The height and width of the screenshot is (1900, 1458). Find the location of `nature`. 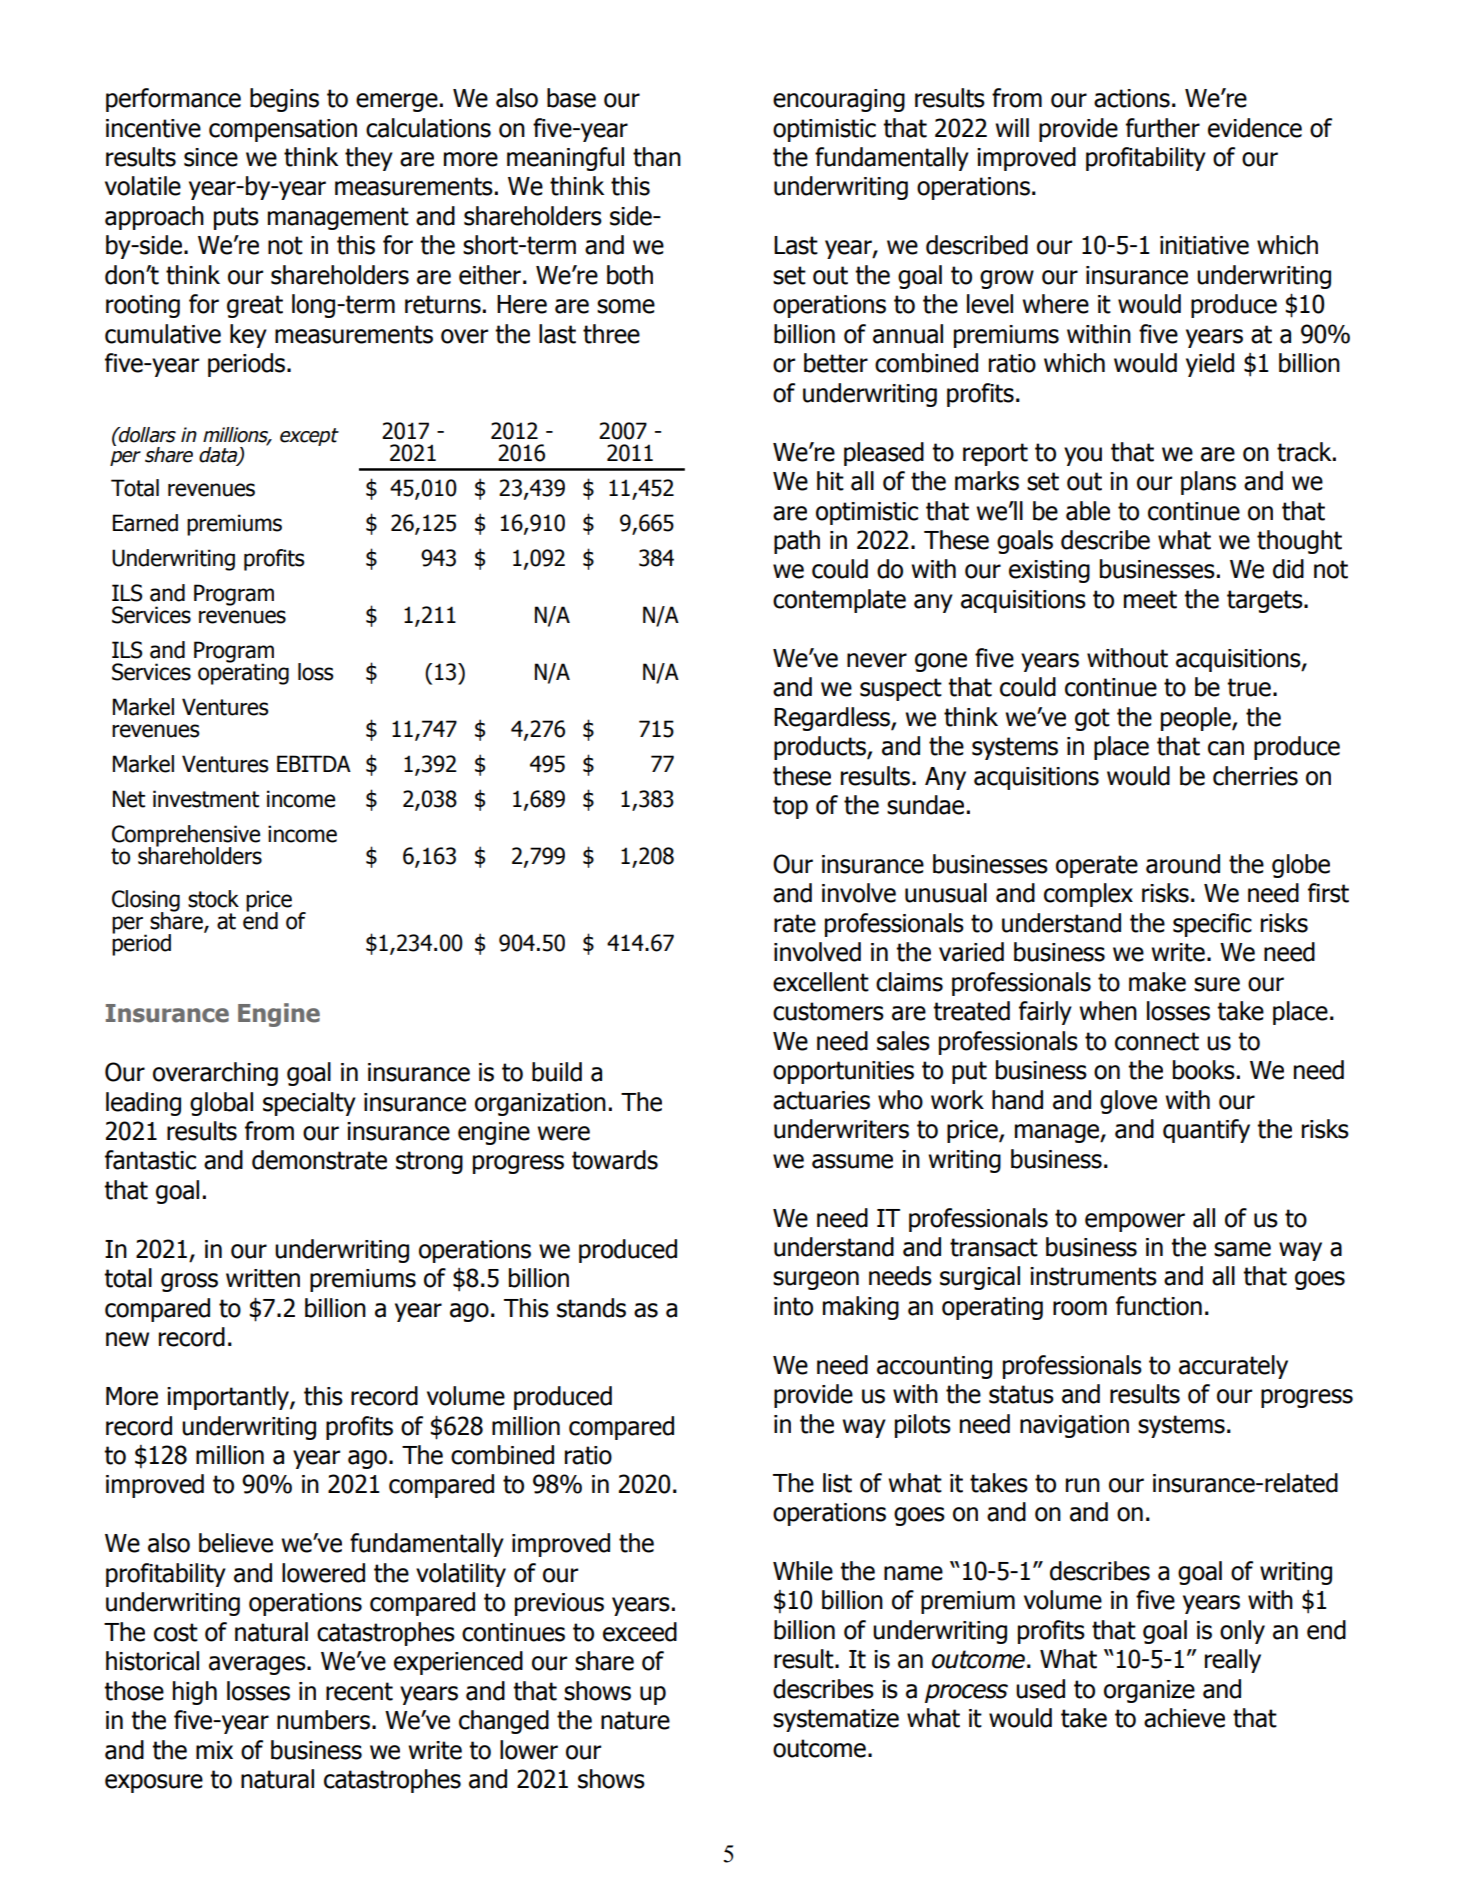

nature is located at coordinates (635, 1720).
